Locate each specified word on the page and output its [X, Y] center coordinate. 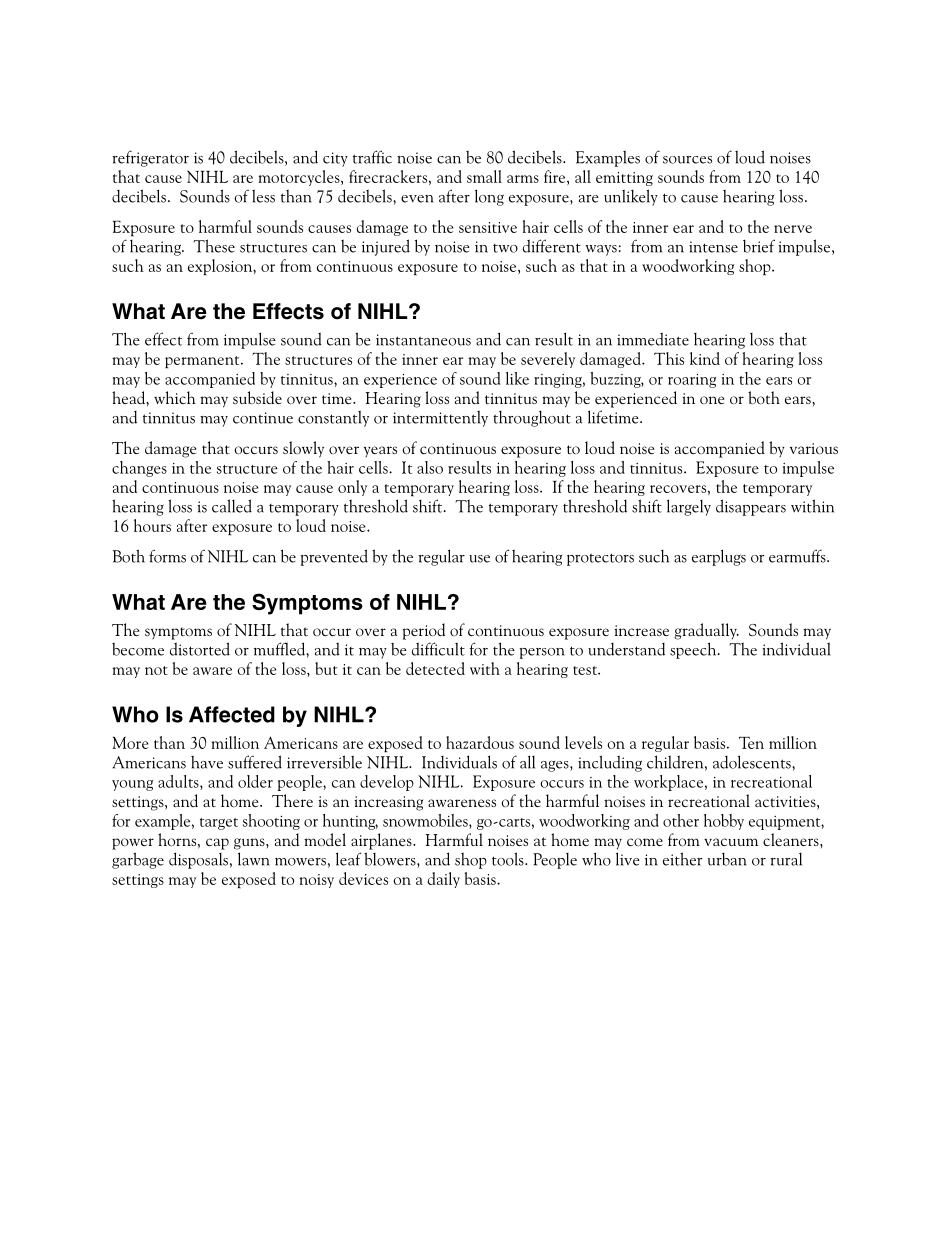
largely [689, 507]
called [232, 506]
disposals [198, 860]
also [430, 467]
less [263, 196]
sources [687, 160]
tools [509, 859]
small [484, 176]
